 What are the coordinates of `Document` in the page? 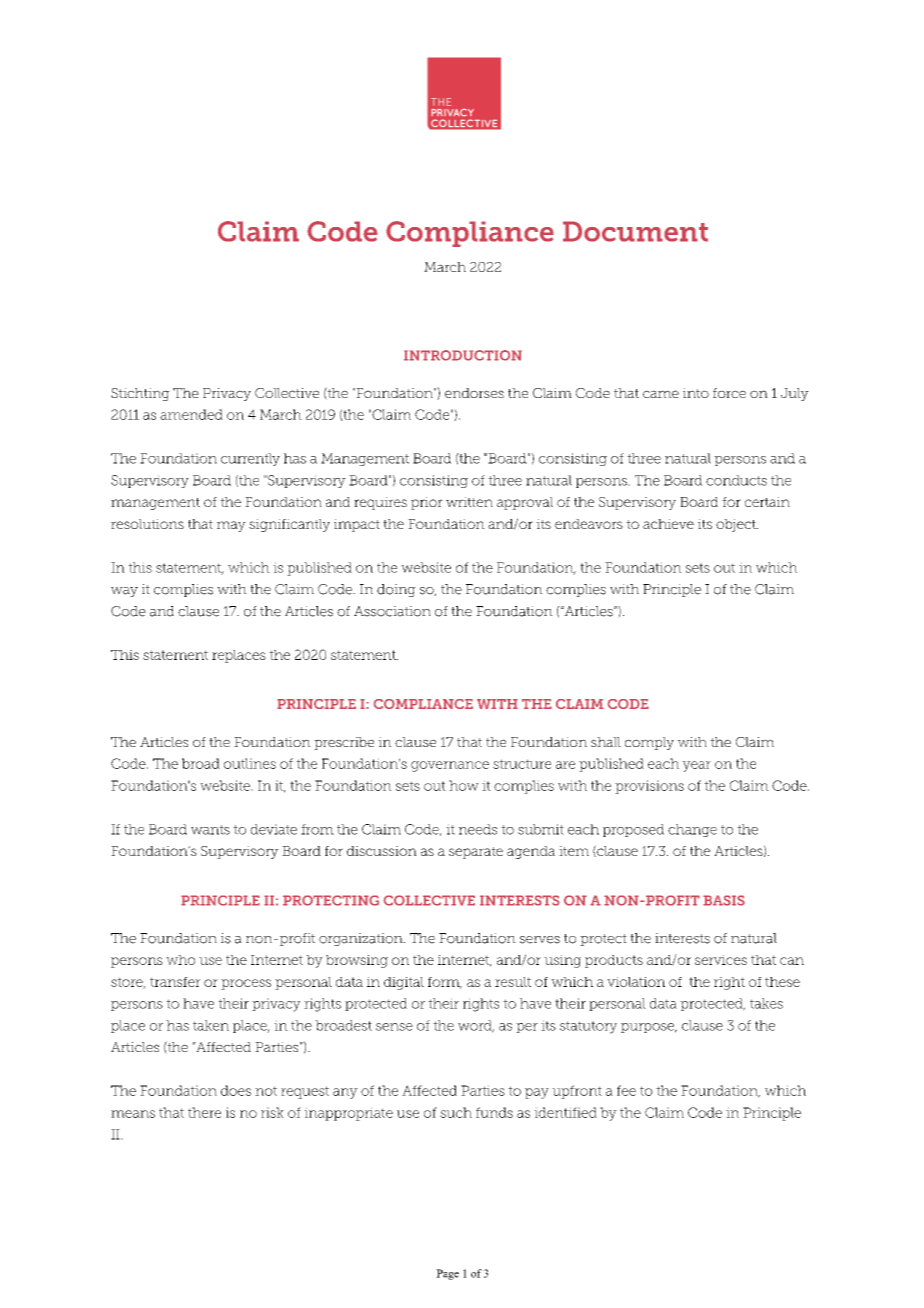 It's located at (635, 231).
